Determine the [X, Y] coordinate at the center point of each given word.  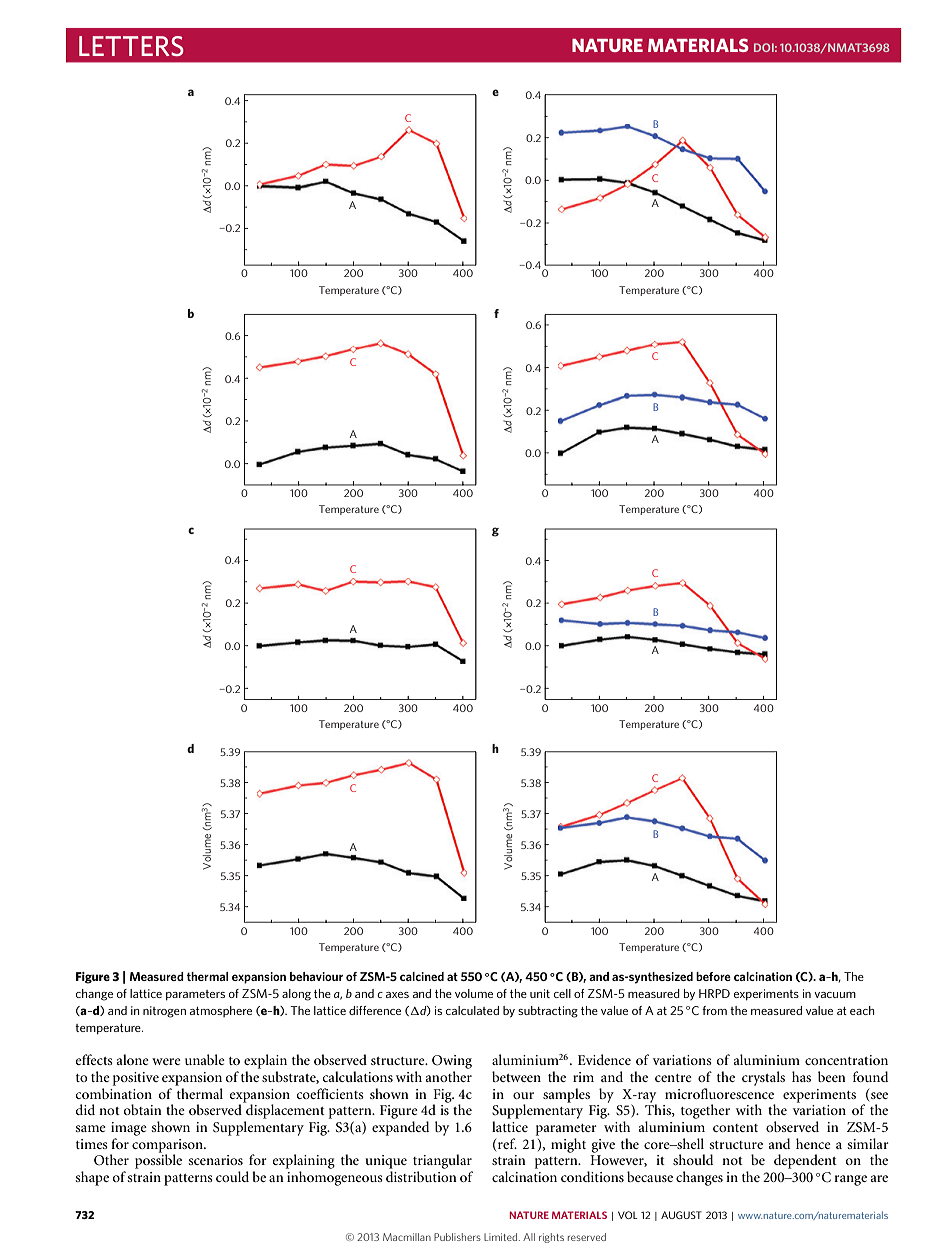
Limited [502, 1237]
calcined [422, 976]
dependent [805, 1161]
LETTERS [131, 46]
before [713, 976]
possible [158, 1160]
